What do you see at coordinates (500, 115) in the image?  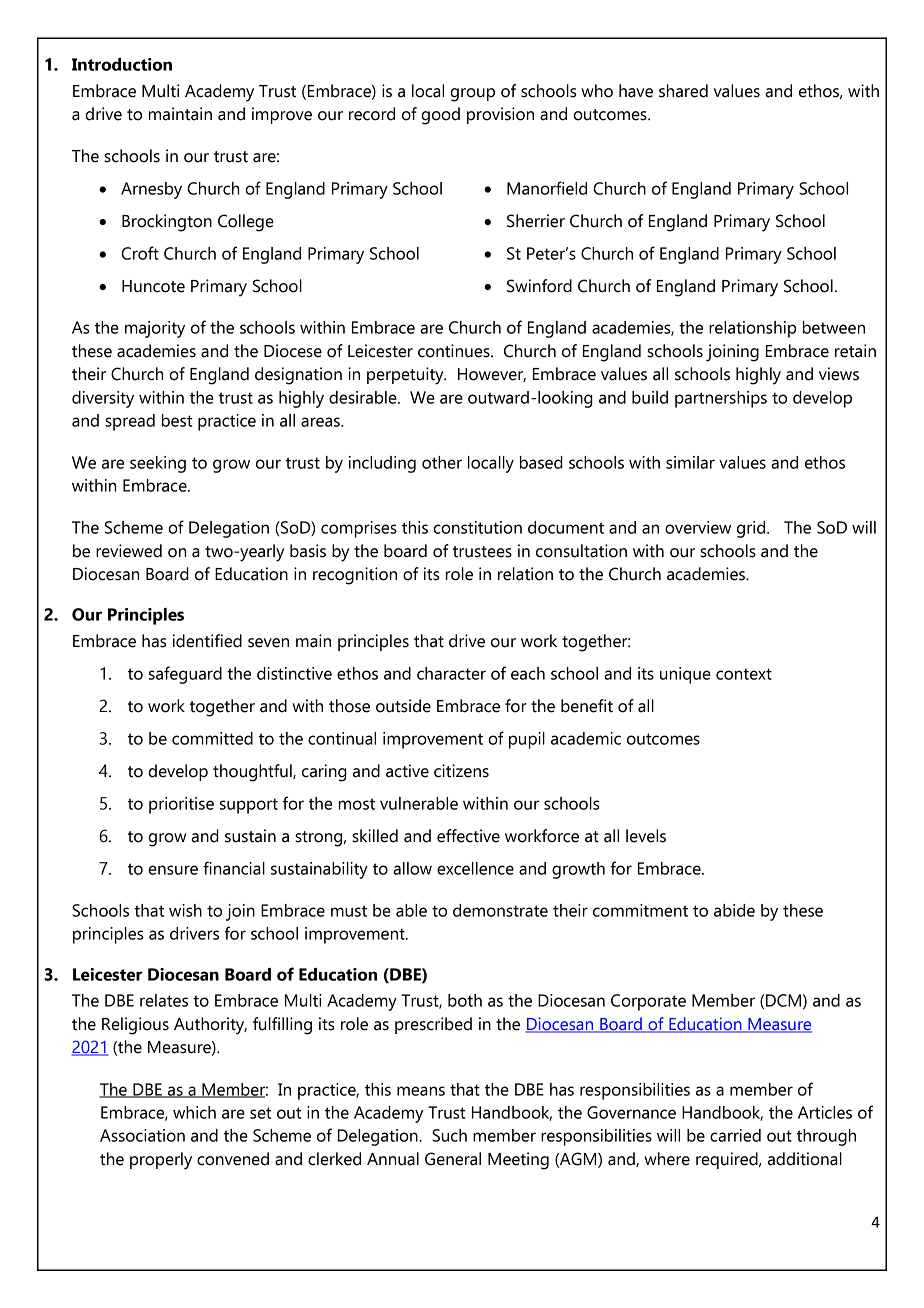 I see `provision` at bounding box center [500, 115].
